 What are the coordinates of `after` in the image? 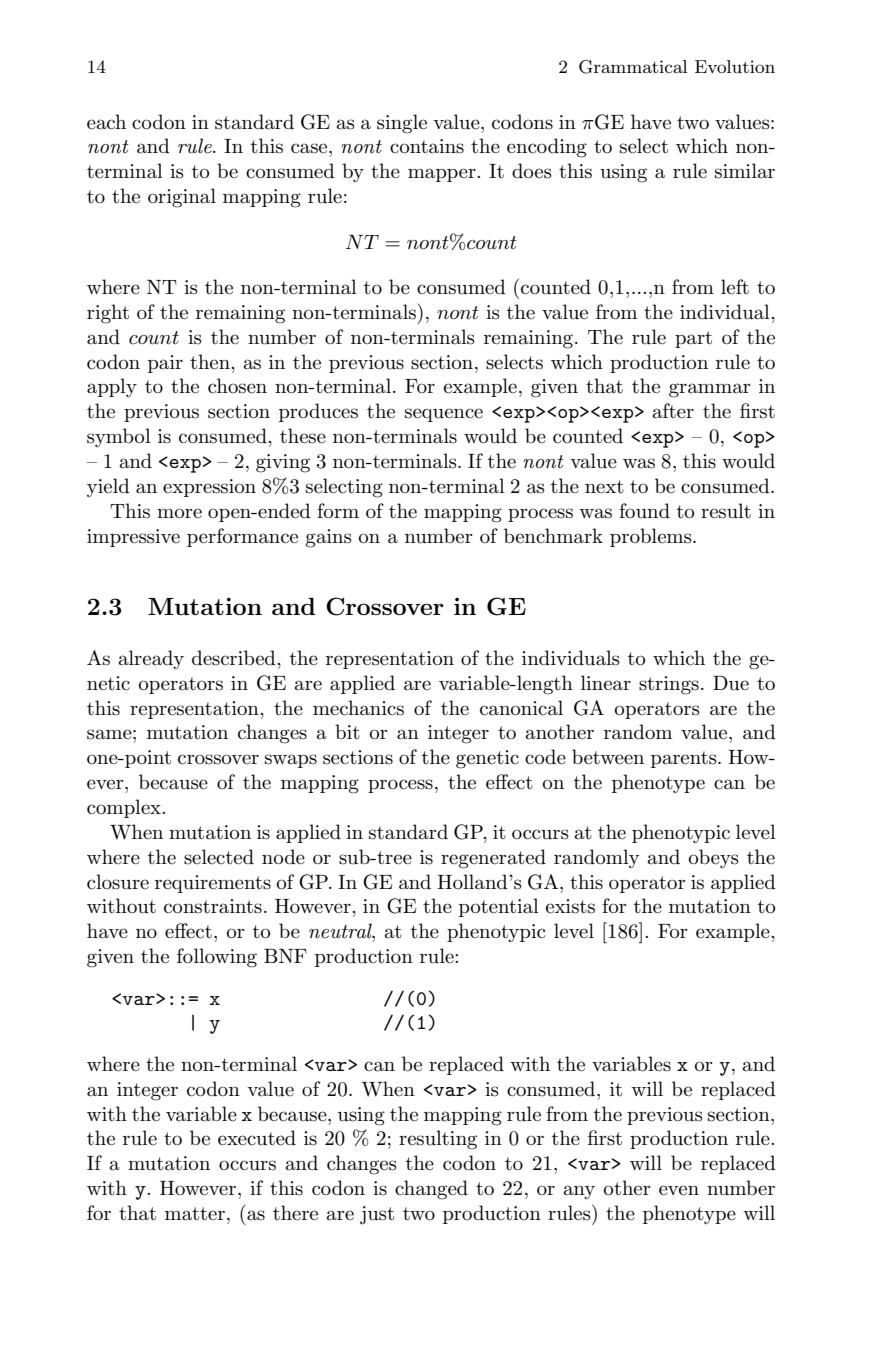 It's located at (673, 411).
